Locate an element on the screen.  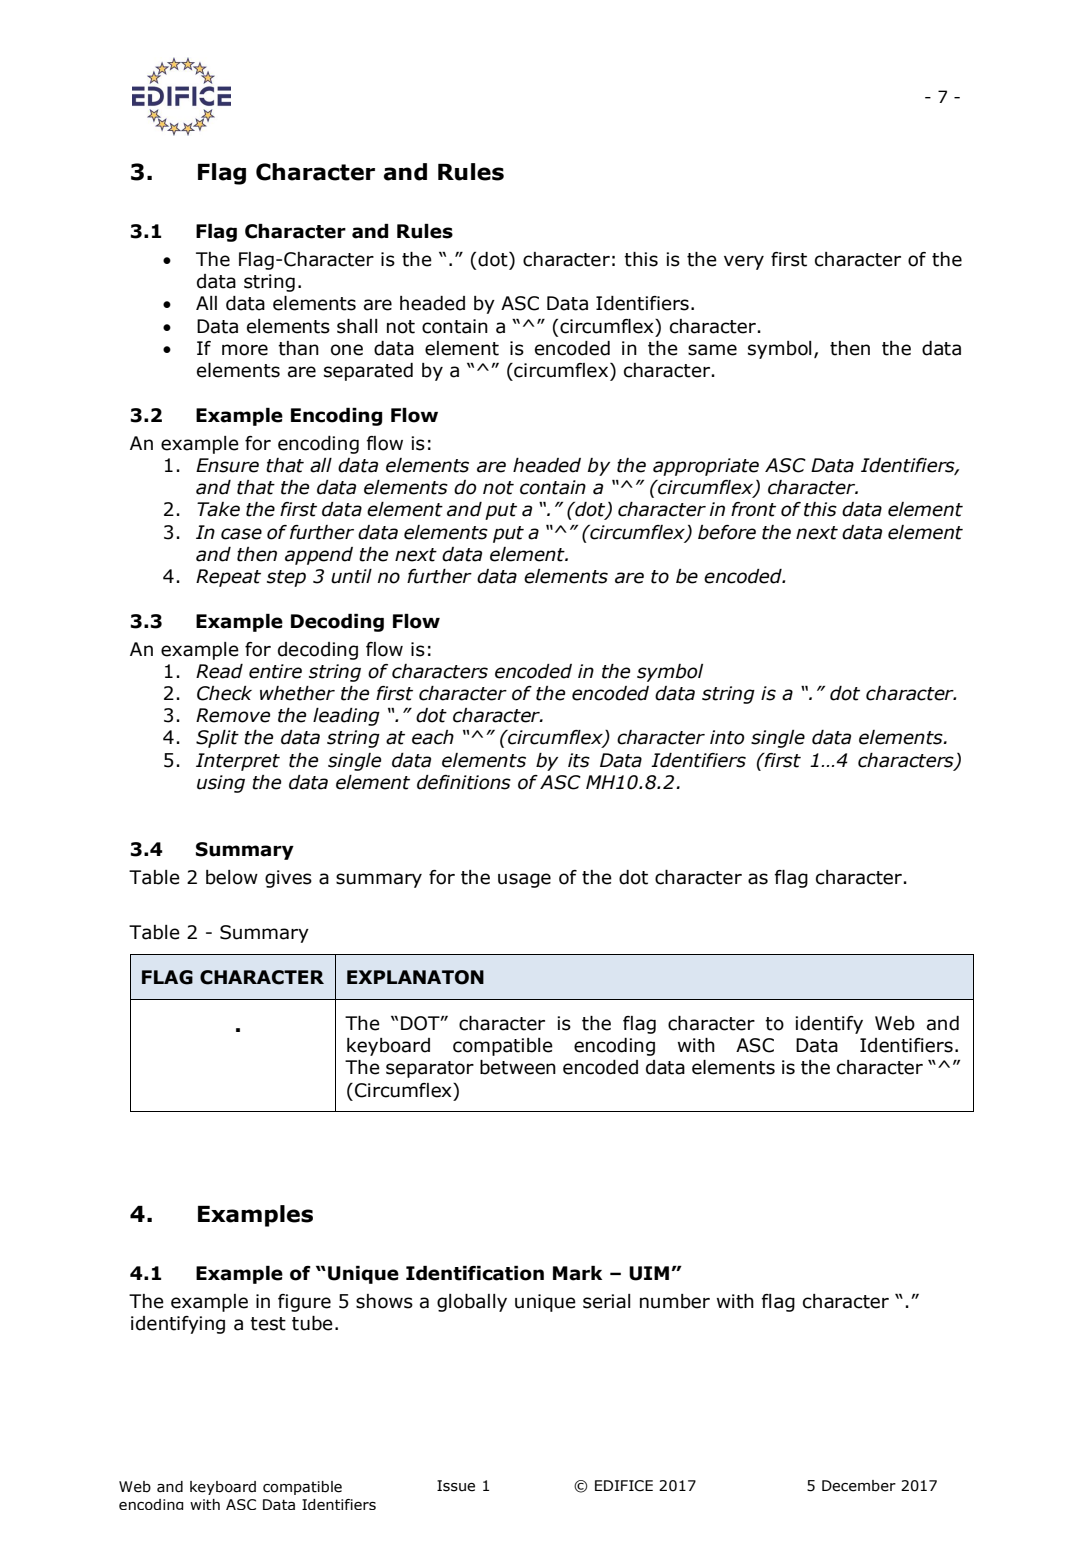
before is located at coordinates (727, 532).
